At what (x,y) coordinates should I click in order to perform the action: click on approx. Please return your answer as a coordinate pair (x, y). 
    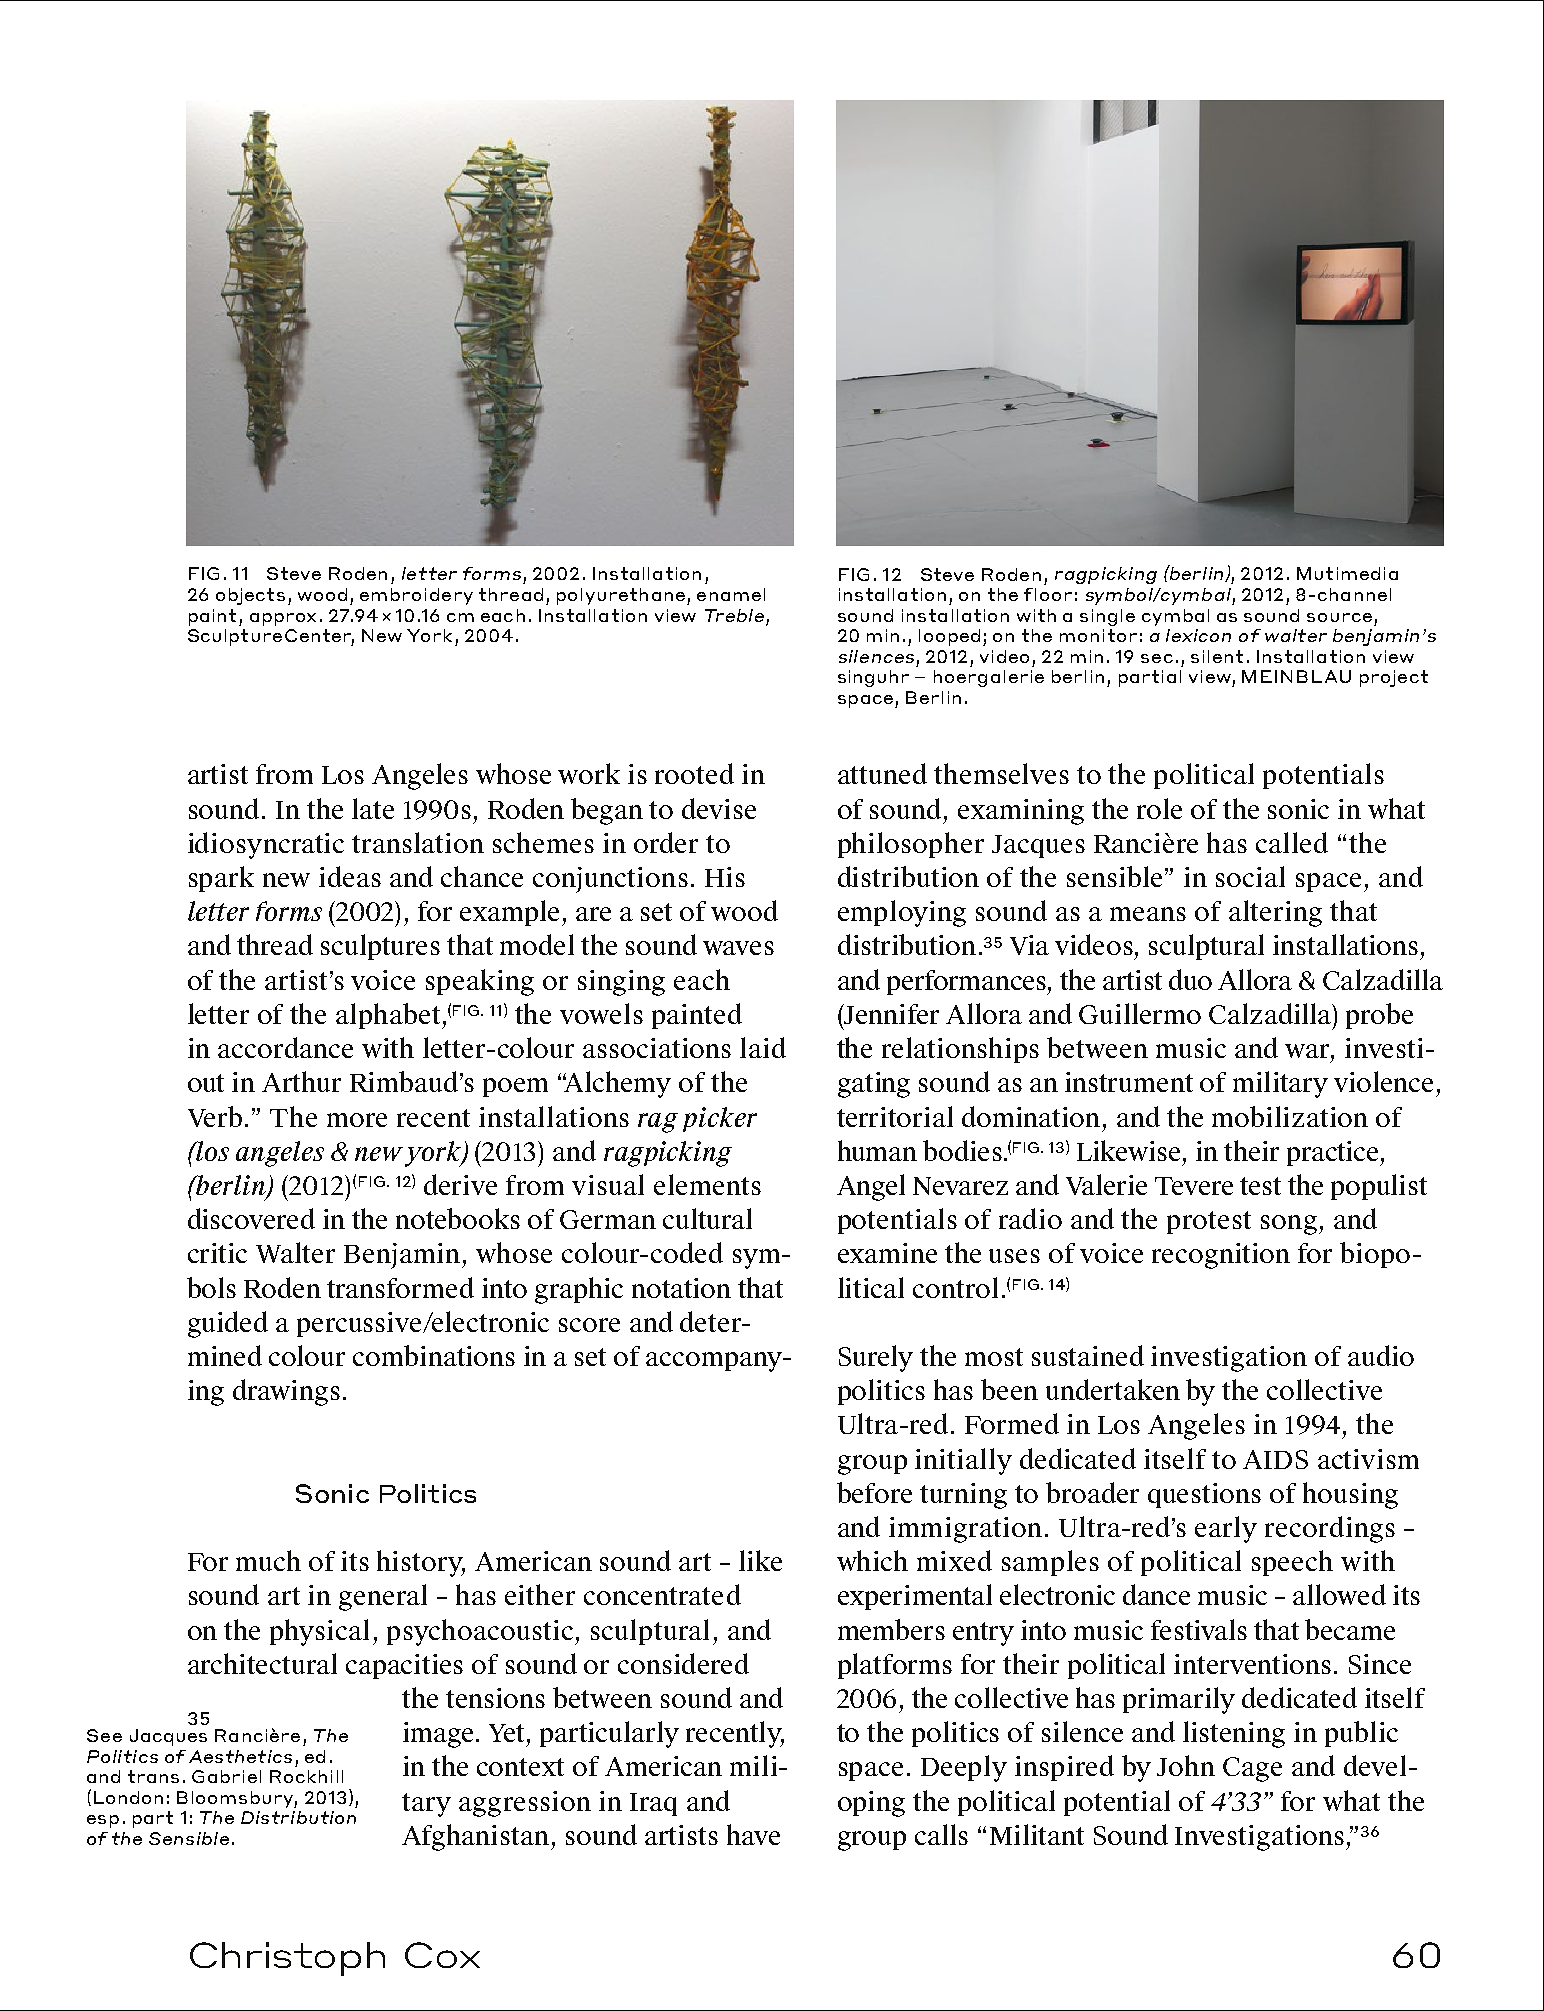
    Looking at the image, I should click on (283, 619).
